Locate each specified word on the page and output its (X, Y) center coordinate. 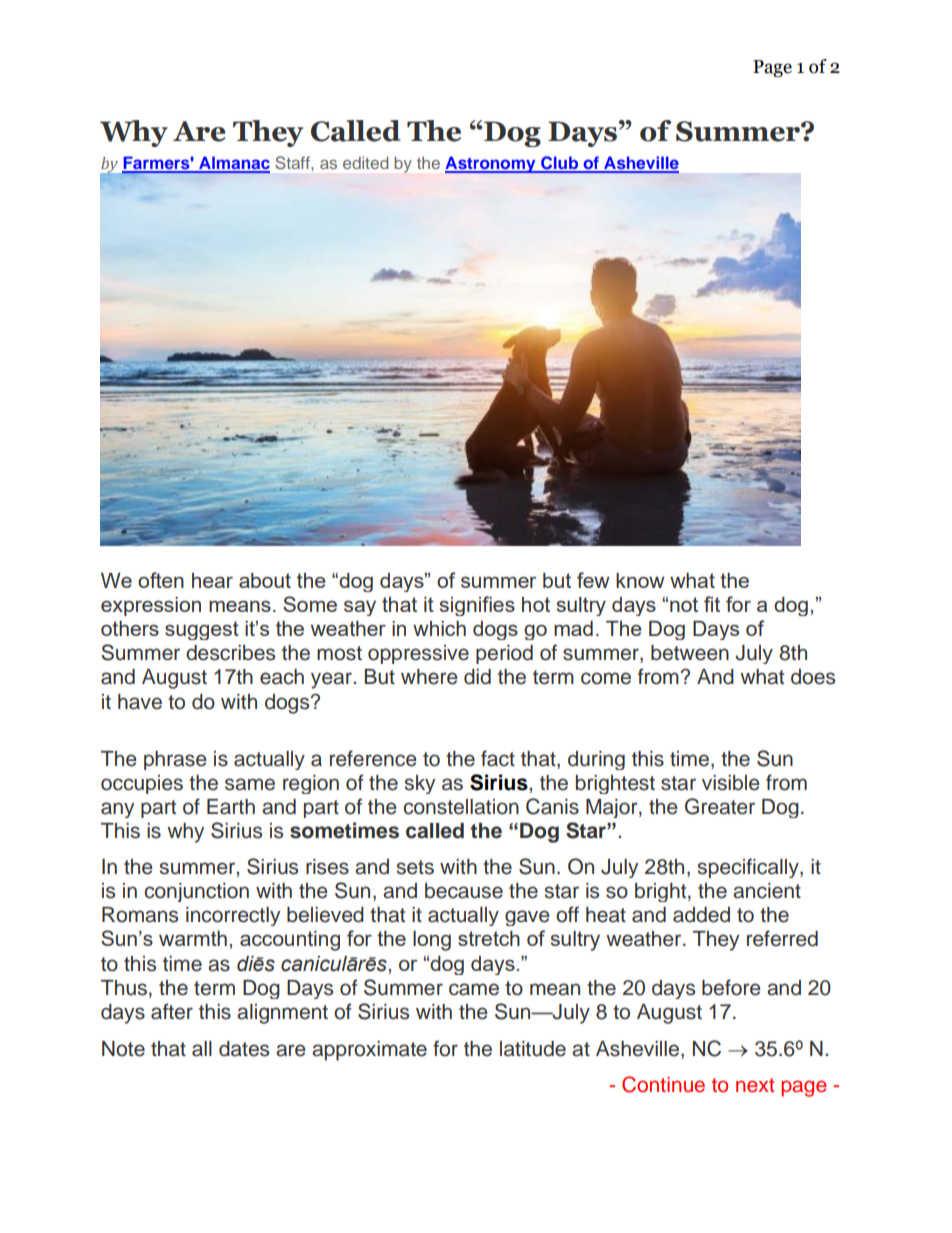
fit (712, 604)
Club (559, 164)
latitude (533, 1049)
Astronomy (491, 164)
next (755, 1085)
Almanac (233, 164)
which (439, 628)
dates (244, 1049)
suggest (202, 630)
